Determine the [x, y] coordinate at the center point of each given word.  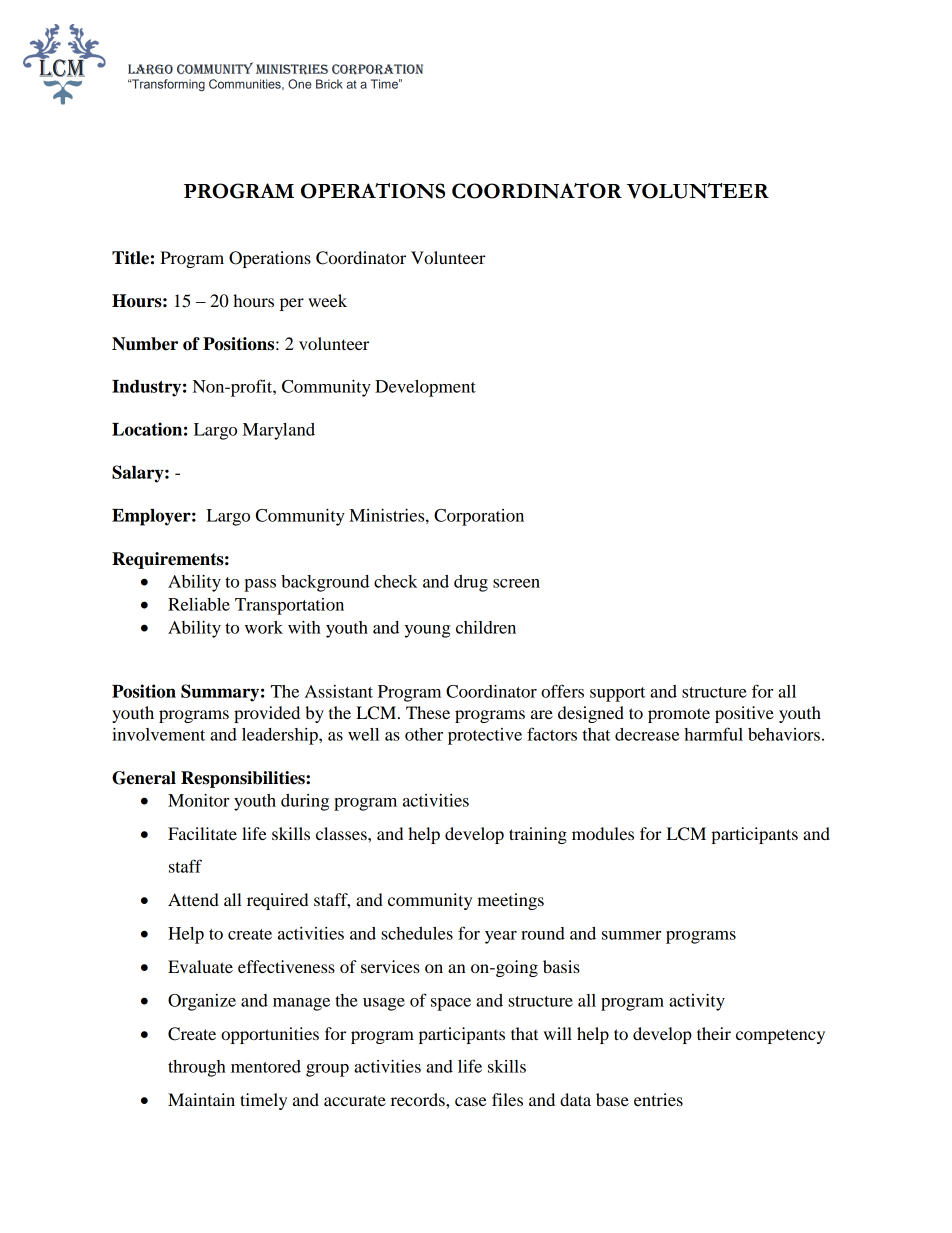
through [197, 1068]
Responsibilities [244, 779]
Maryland [279, 431]
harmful [713, 734]
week [327, 300]
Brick [329, 84]
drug [471, 583]
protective [485, 736]
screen [516, 583]
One [299, 84]
